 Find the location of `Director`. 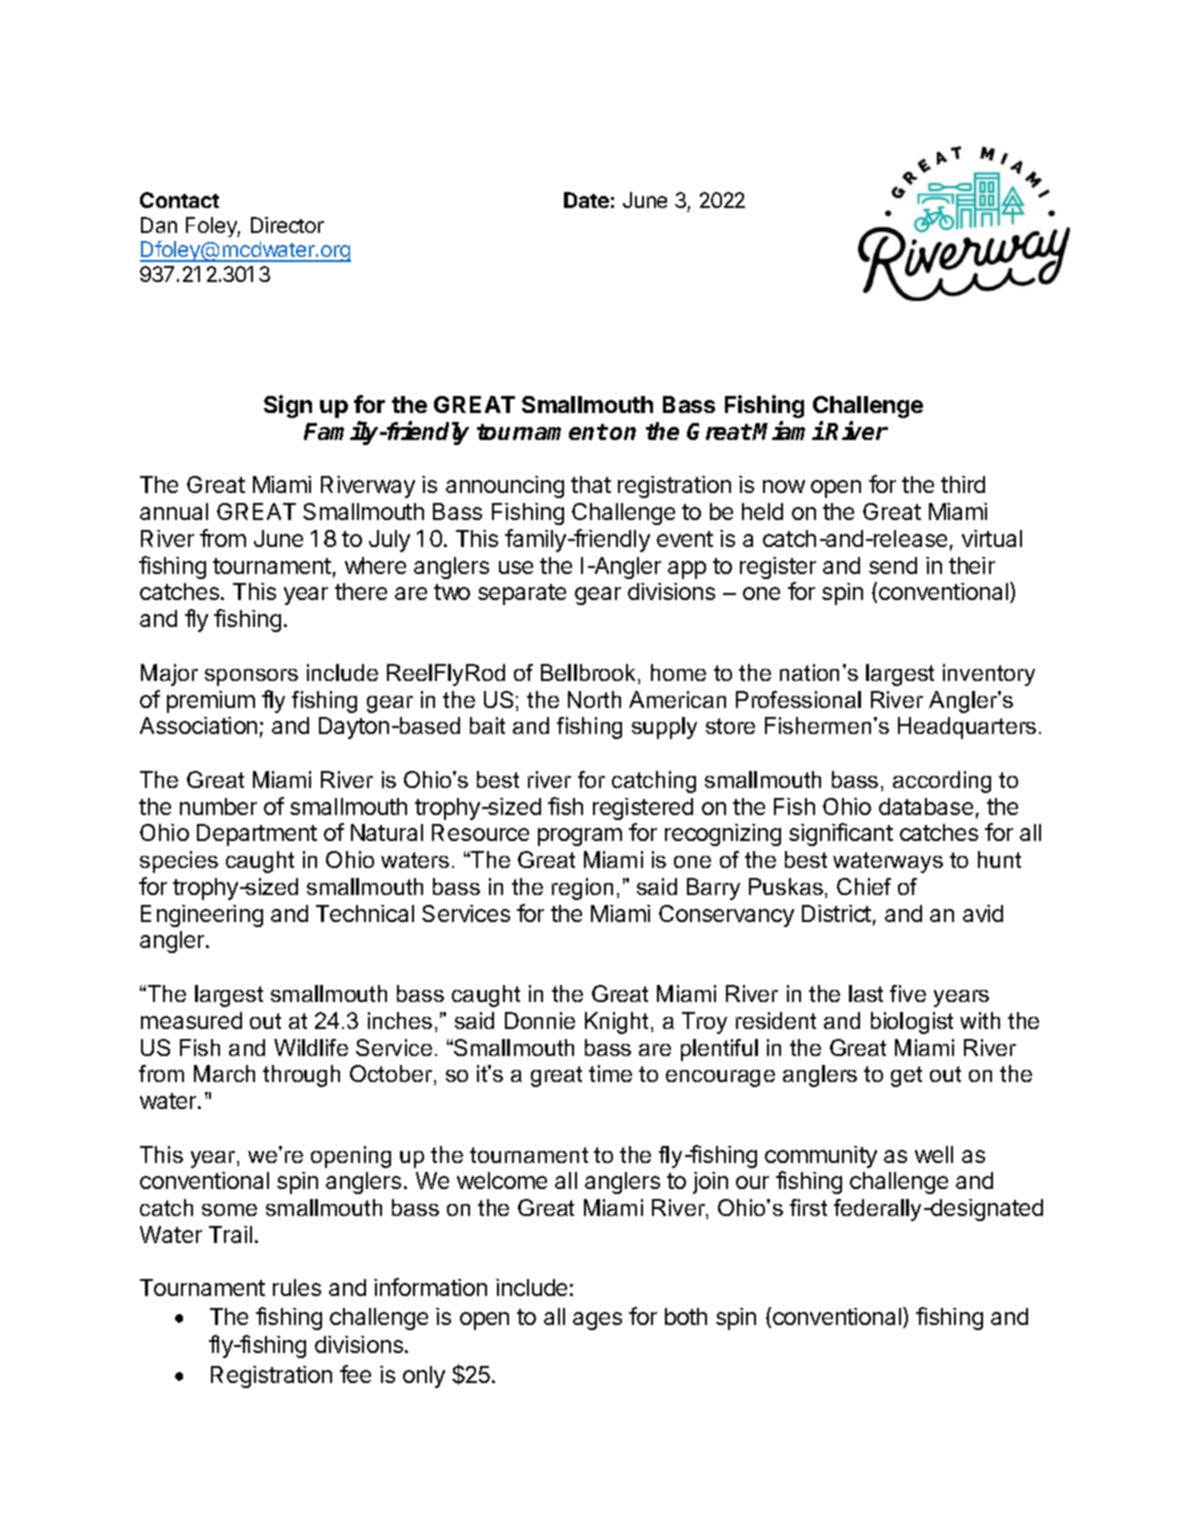

Director is located at coordinates (287, 225).
